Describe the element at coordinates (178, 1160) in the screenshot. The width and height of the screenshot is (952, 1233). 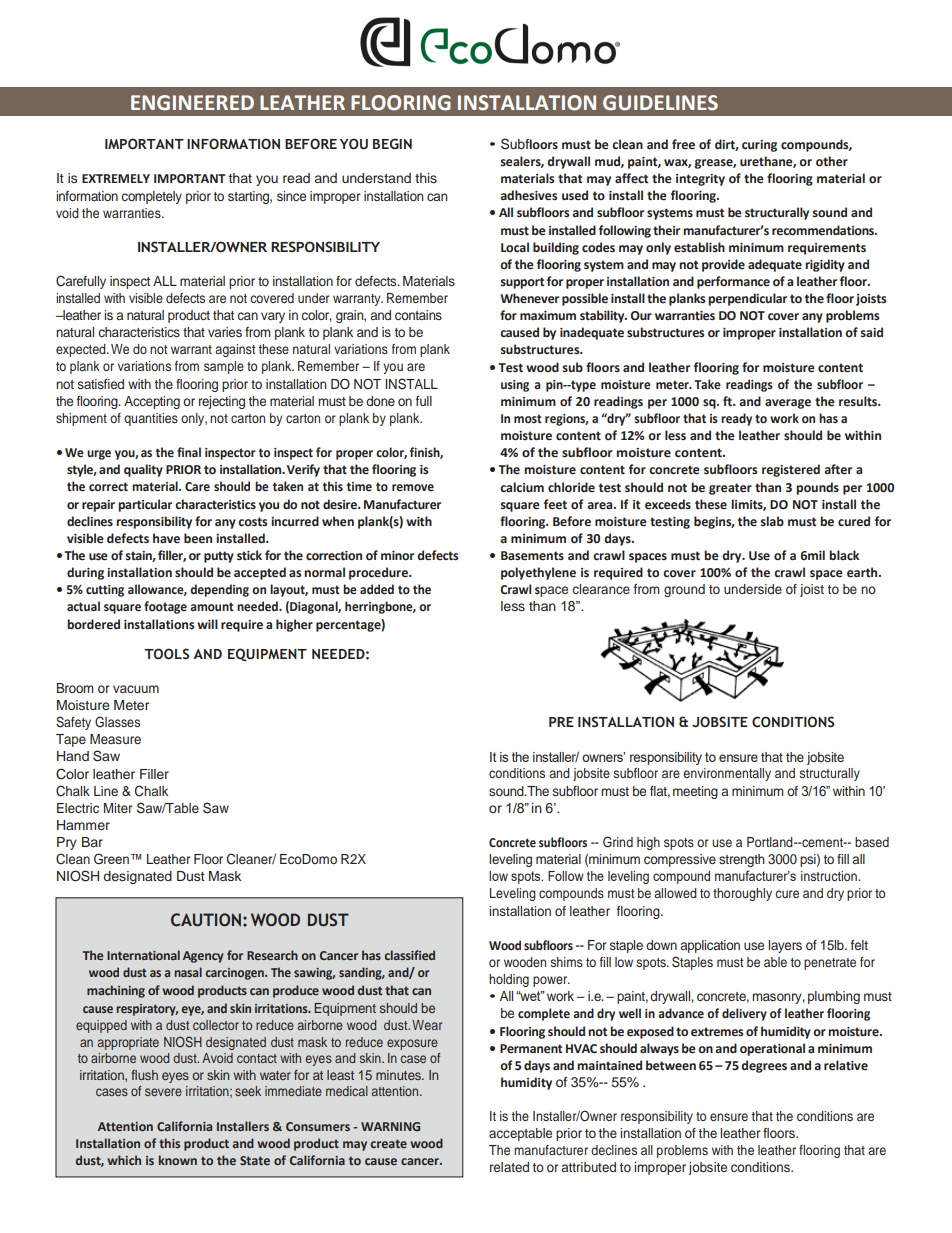
I see `known` at that location.
